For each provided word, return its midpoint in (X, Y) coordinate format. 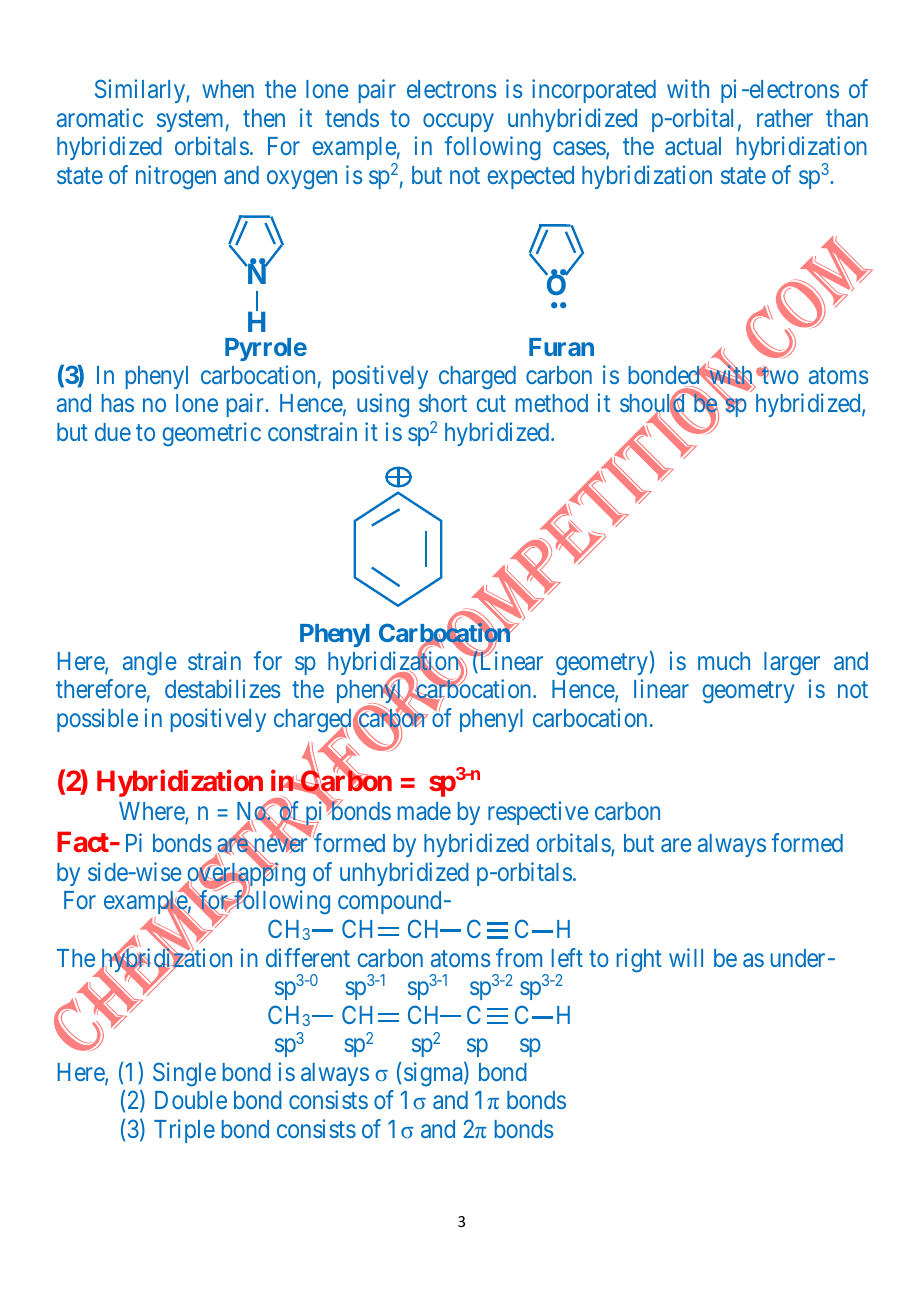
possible (97, 720)
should (653, 404)
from (519, 957)
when (228, 89)
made (424, 811)
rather (785, 118)
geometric (211, 434)
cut (491, 404)
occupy (458, 122)
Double (191, 1100)
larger (792, 664)
